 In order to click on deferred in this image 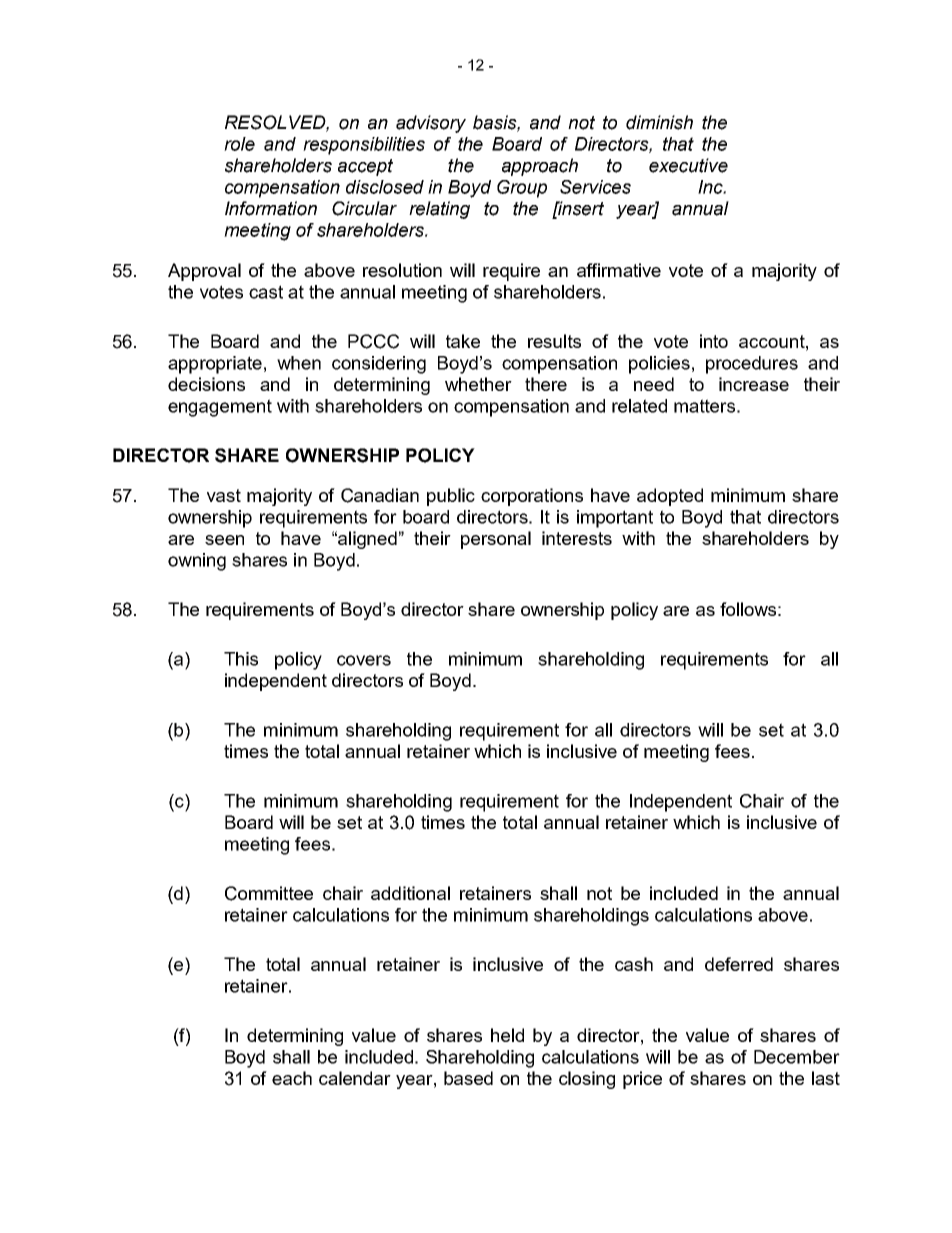, I will do `click(739, 964)`.
